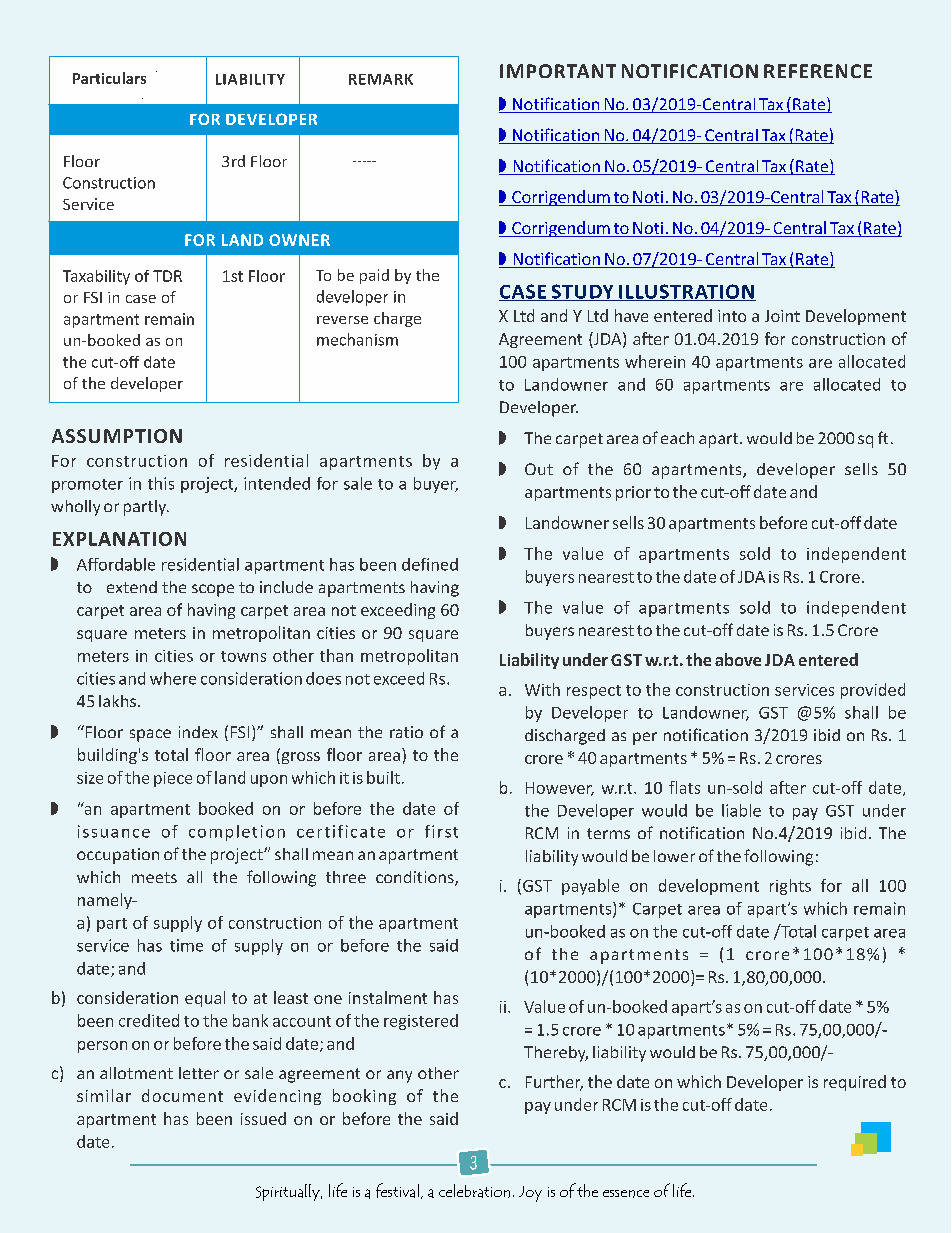  I want to click on Joint, so click(782, 316).
